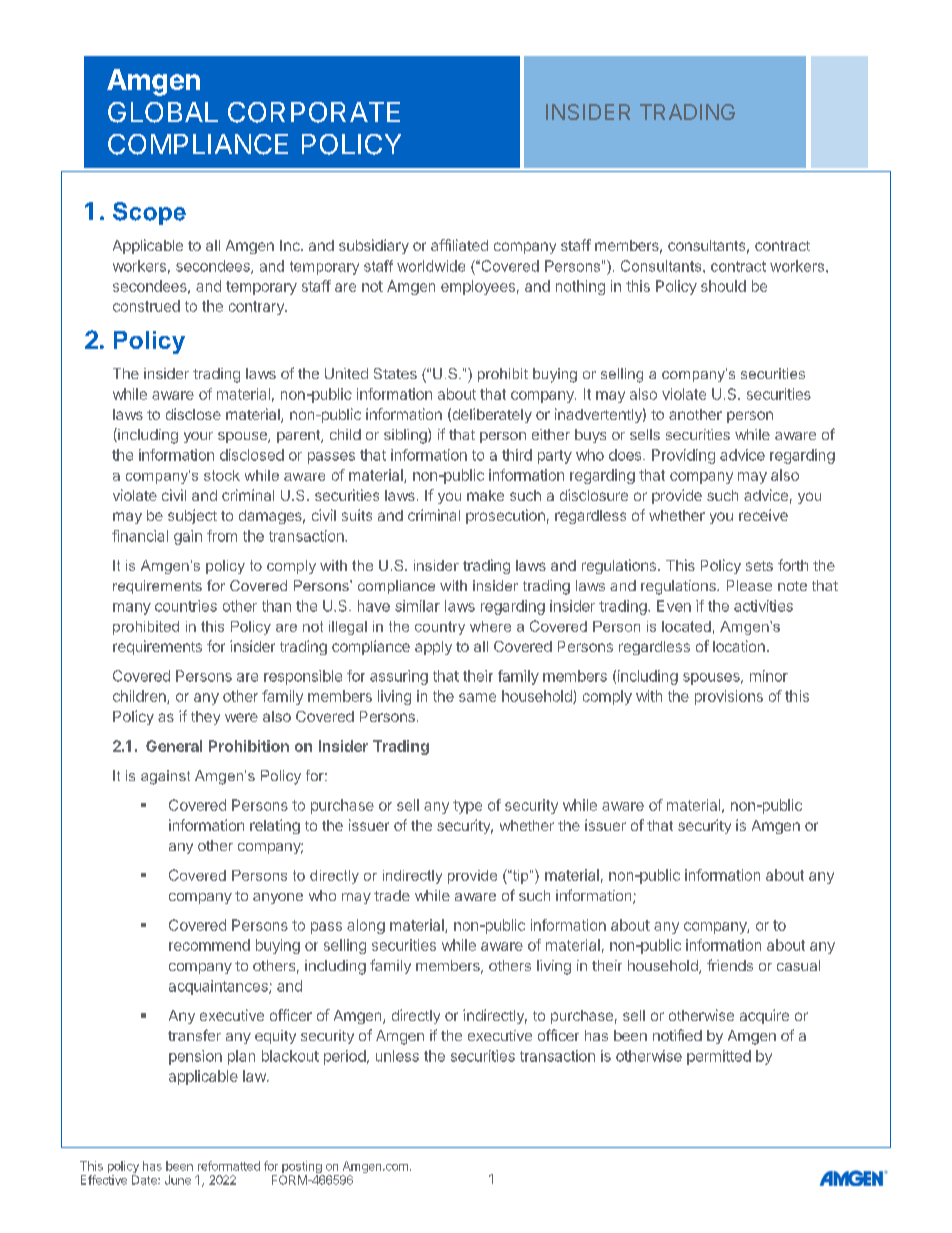 The width and height of the document is (952, 1233). I want to click on recommend, so click(209, 945).
